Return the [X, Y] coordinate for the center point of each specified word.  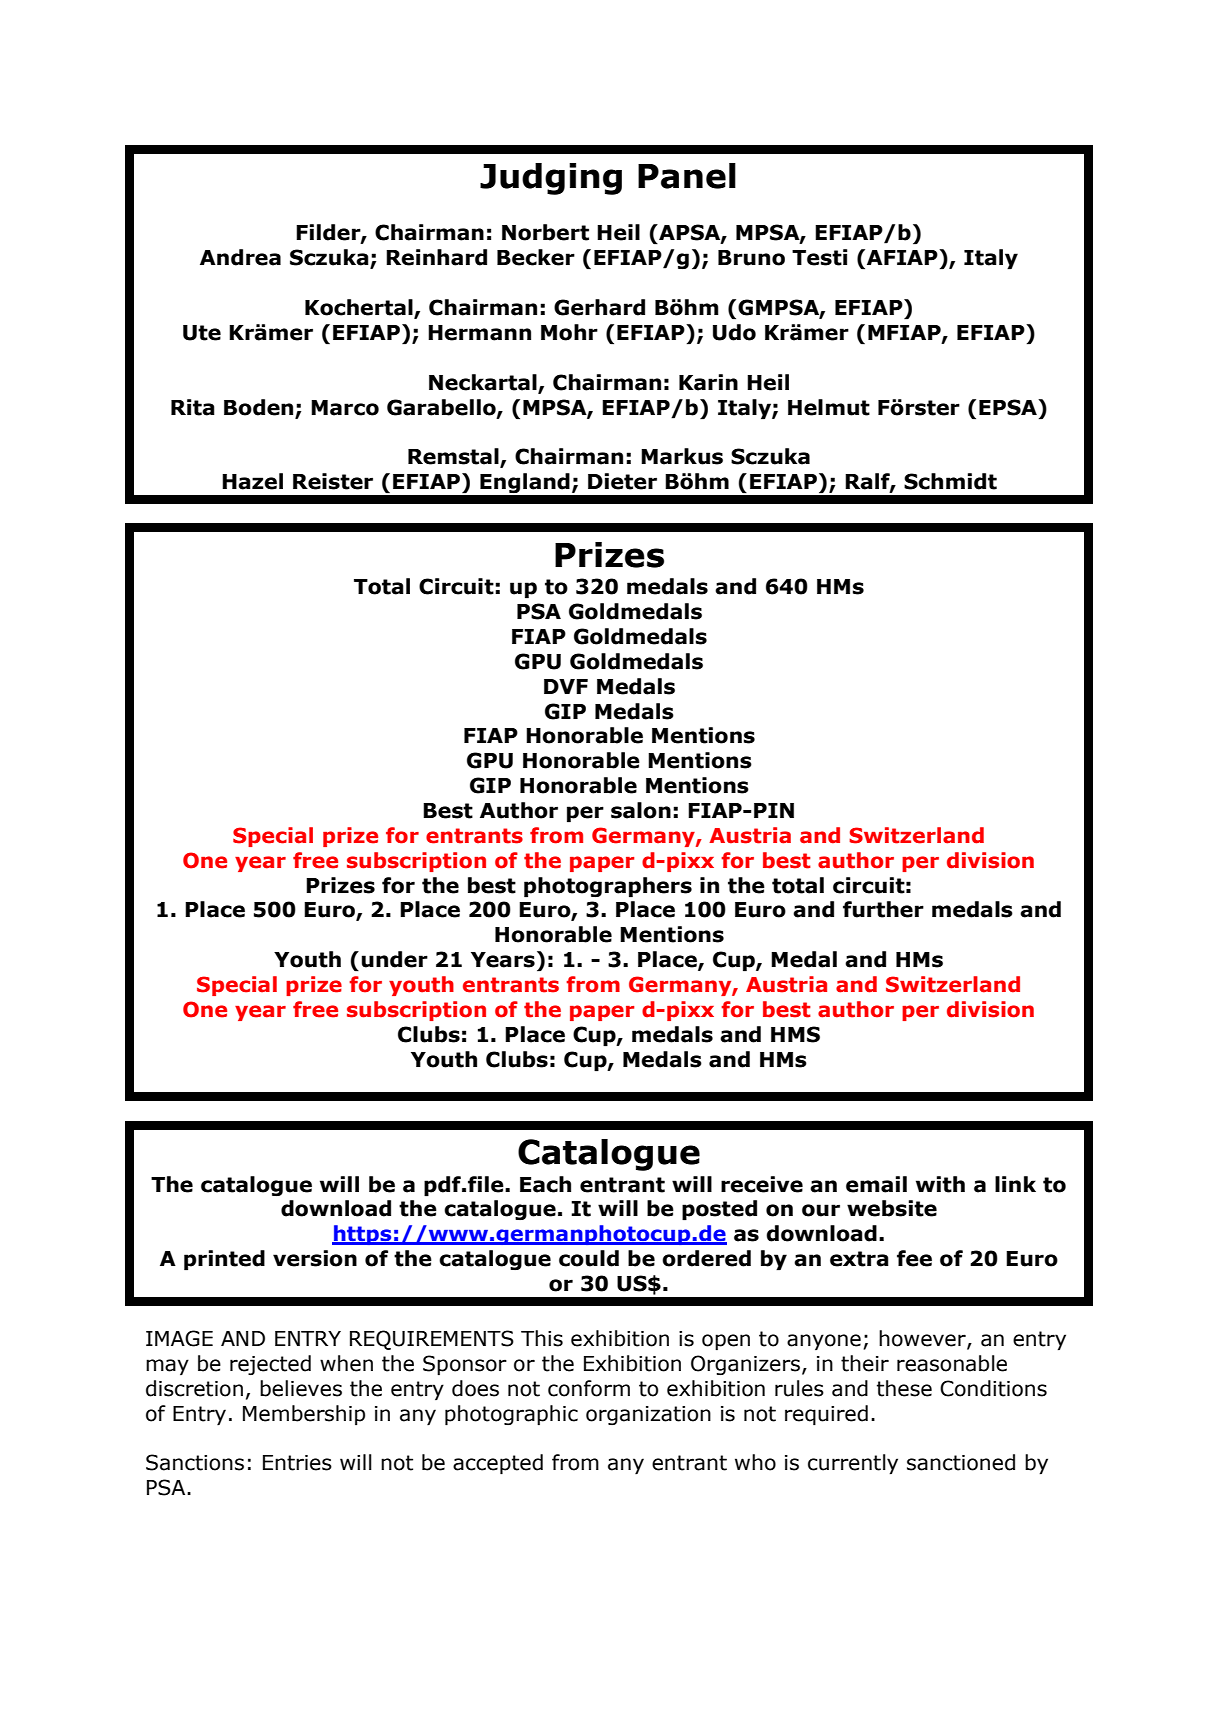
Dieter [622, 481]
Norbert [545, 232]
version [315, 1258]
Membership [304, 1415]
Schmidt [950, 481]
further [883, 909]
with [940, 1184]
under [395, 959]
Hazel [252, 481]
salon [641, 810]
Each [545, 1184]
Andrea [240, 257]
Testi [820, 257]
